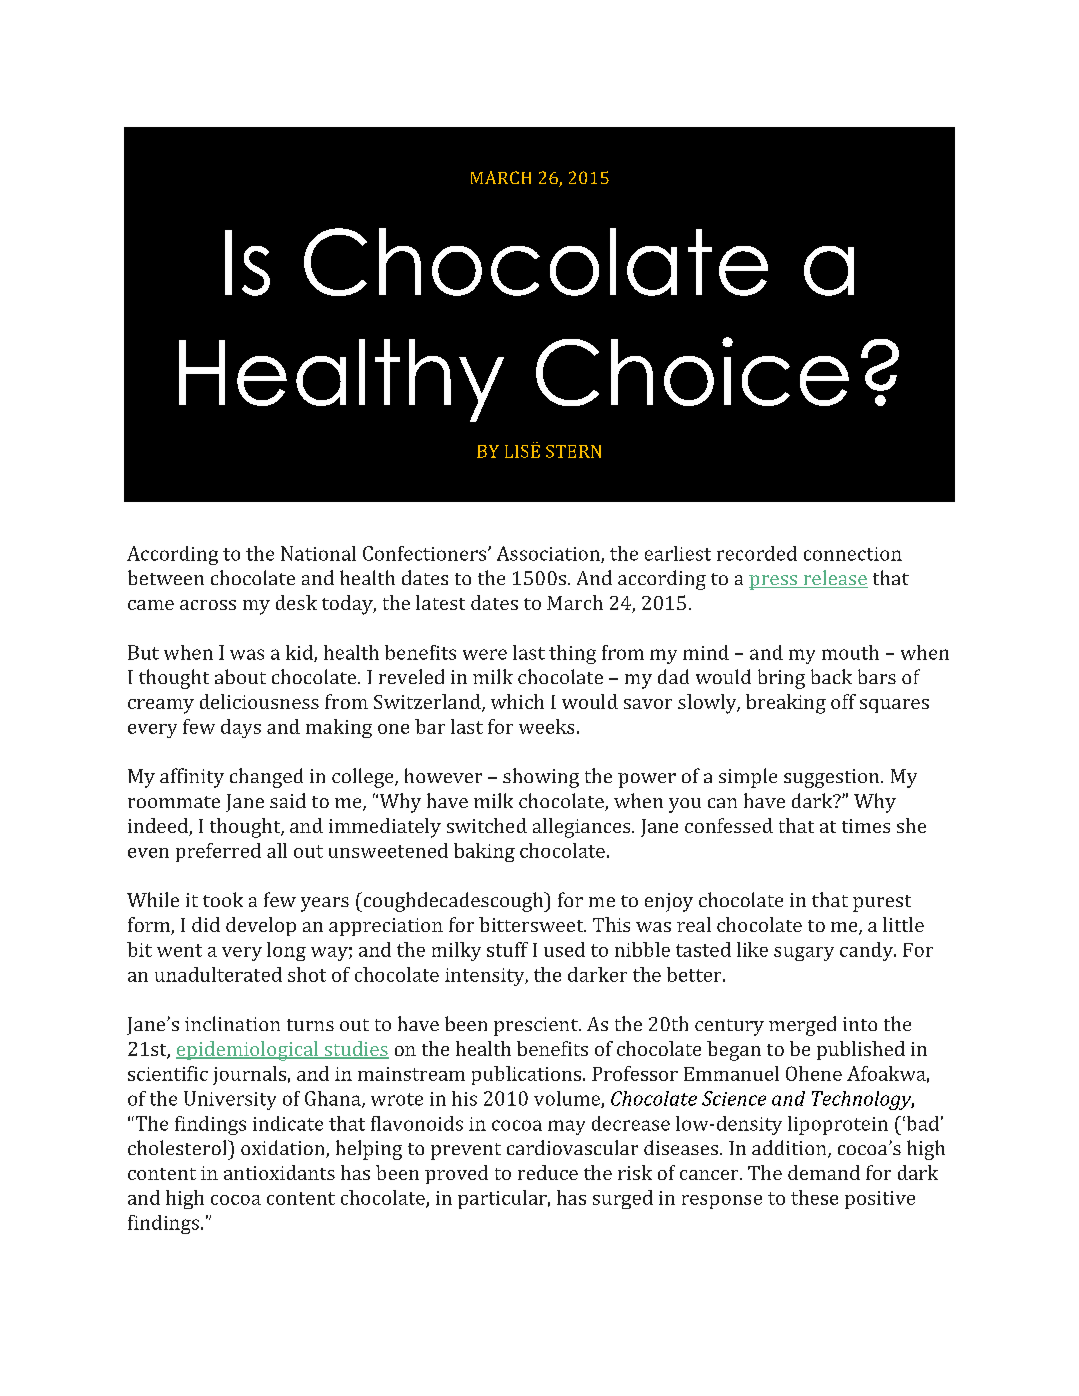 This image has width=1079, height=1396. Describe the element at coordinates (573, 451) in the image. I see `STERN` at that location.
